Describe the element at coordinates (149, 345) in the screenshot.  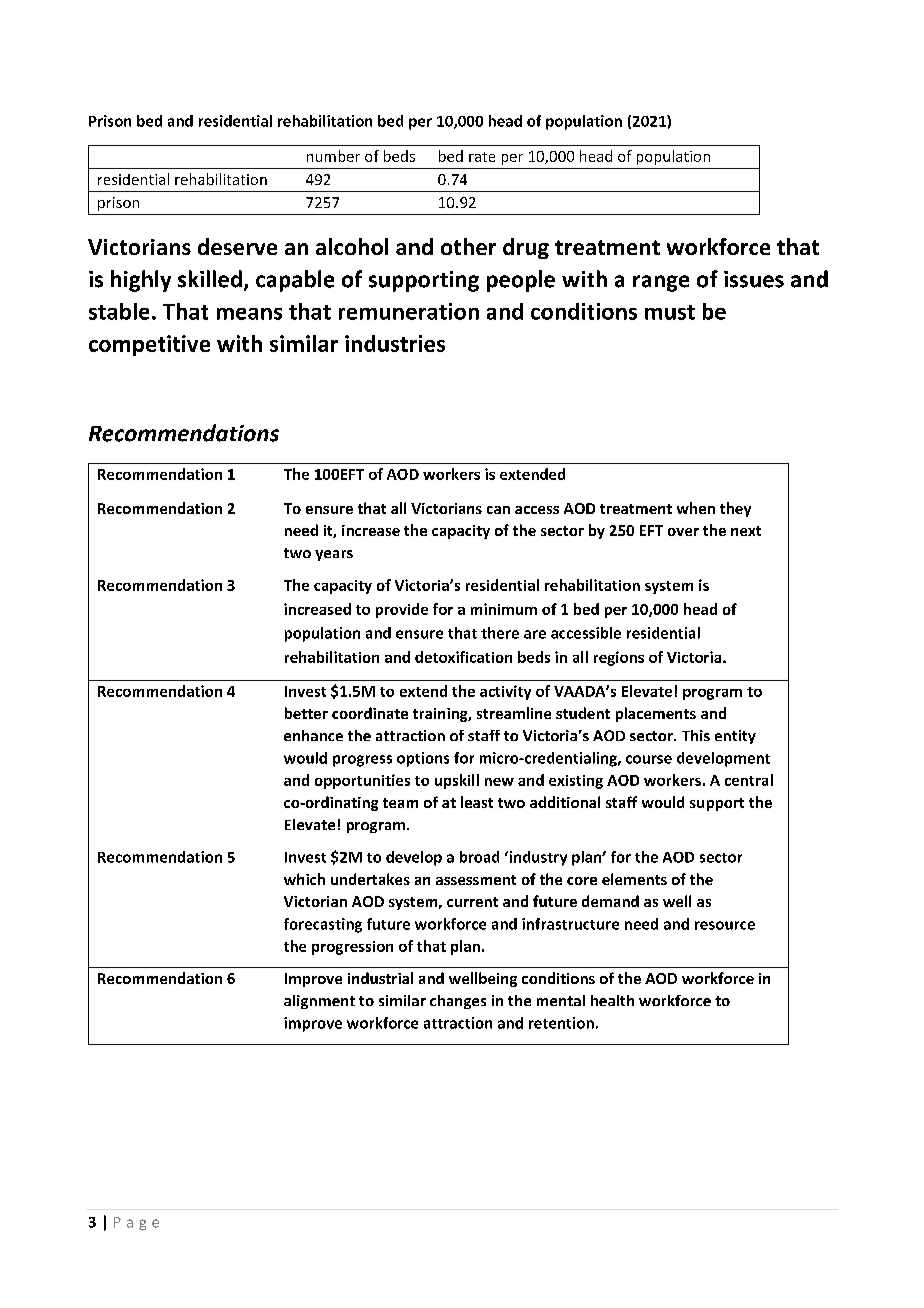
I see `competitive` at that location.
